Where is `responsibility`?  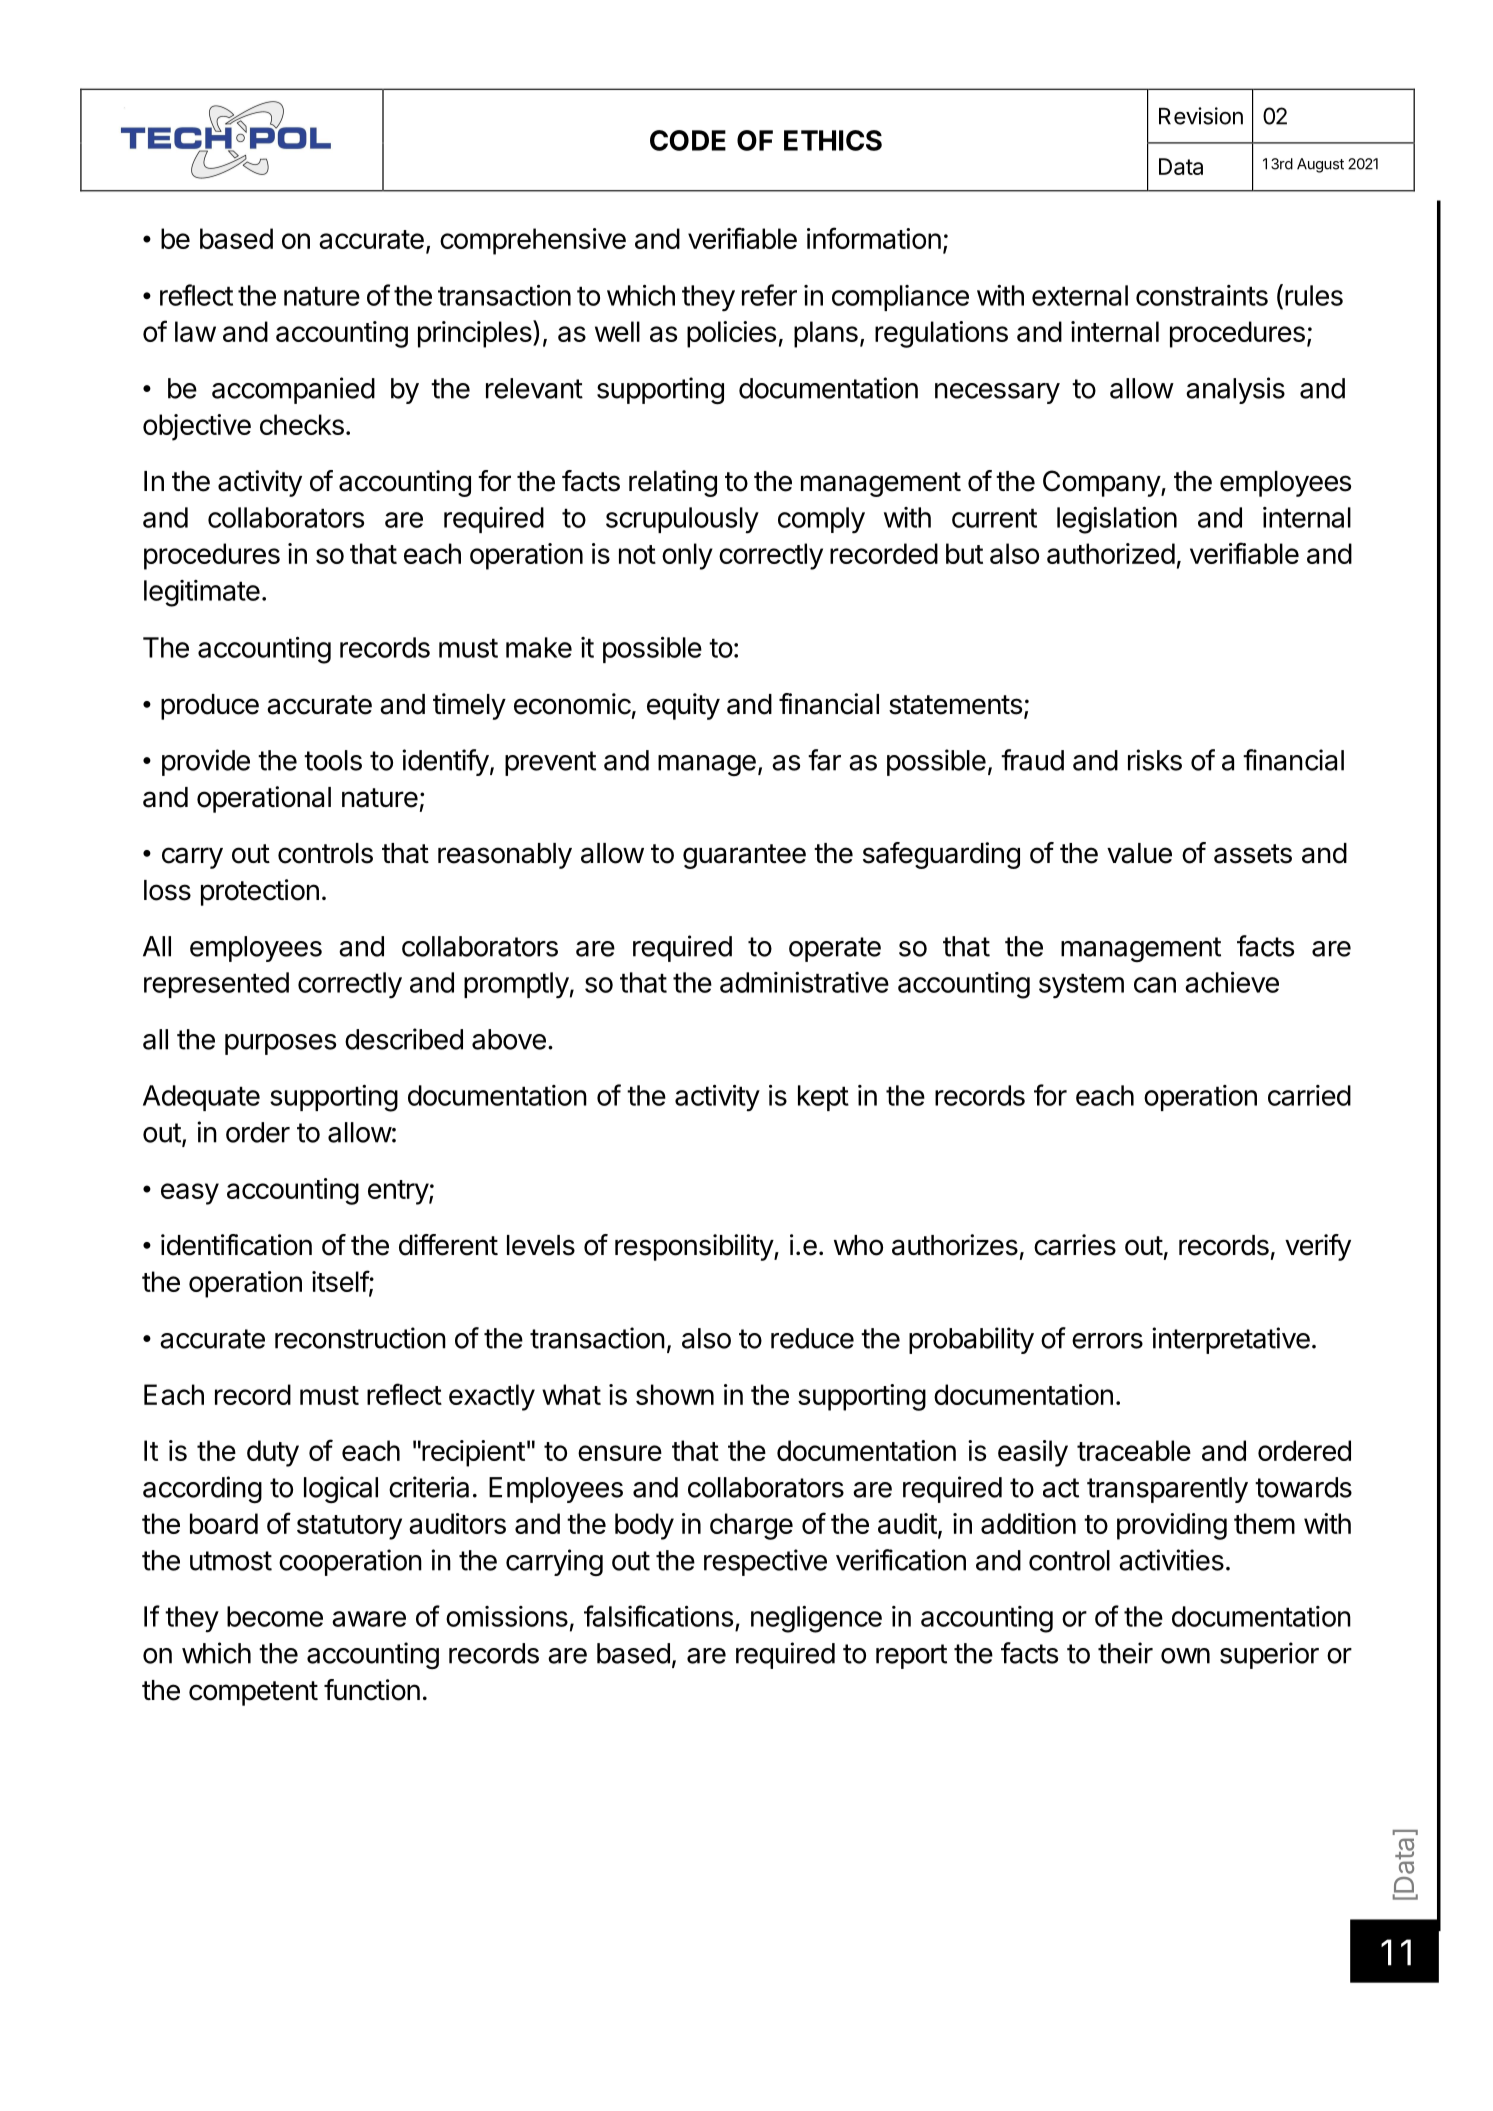
responsibility is located at coordinates (695, 1247).
